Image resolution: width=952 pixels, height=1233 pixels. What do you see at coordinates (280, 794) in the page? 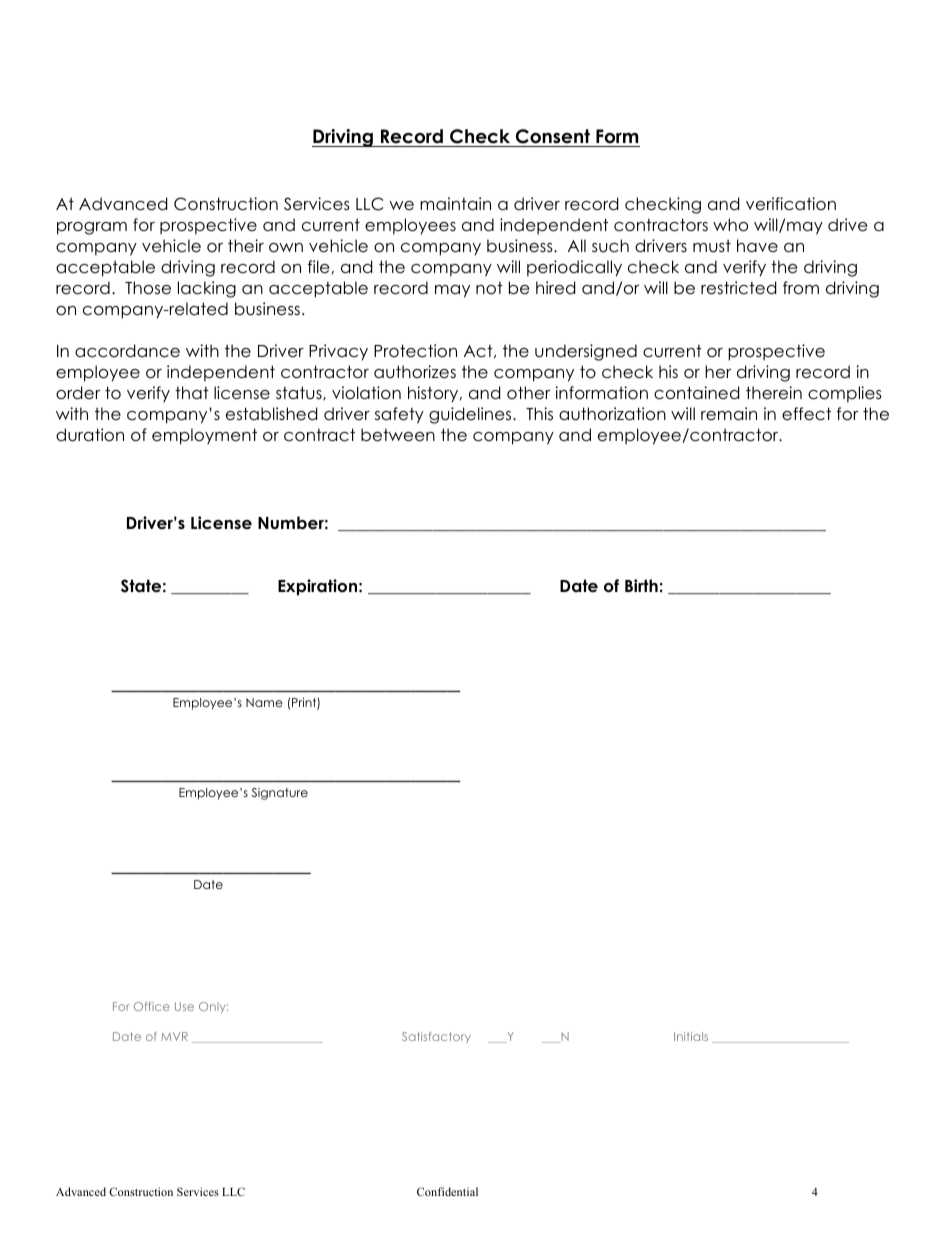
I see `Signature` at bounding box center [280, 794].
